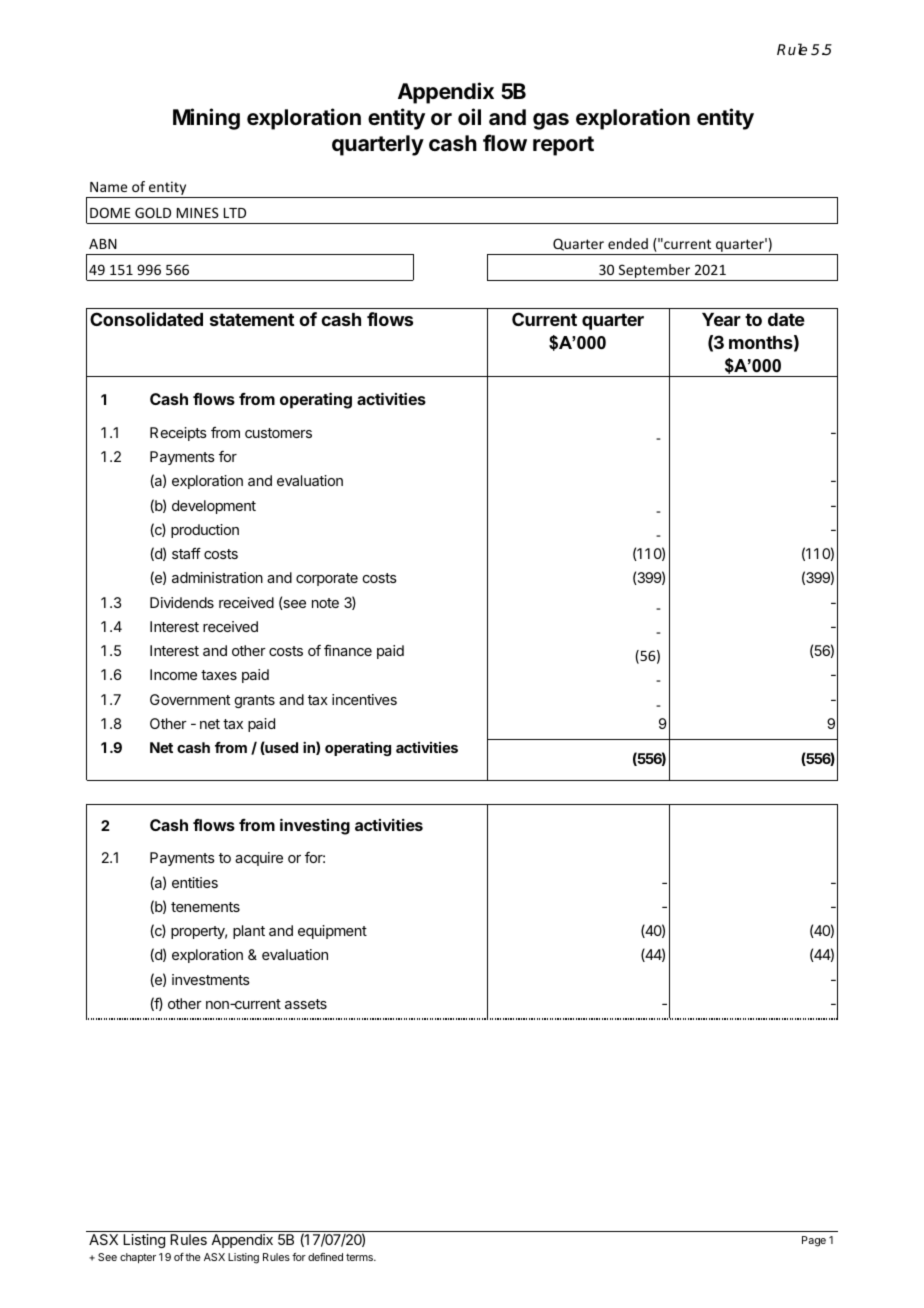  I want to click on entities, so click(195, 882).
